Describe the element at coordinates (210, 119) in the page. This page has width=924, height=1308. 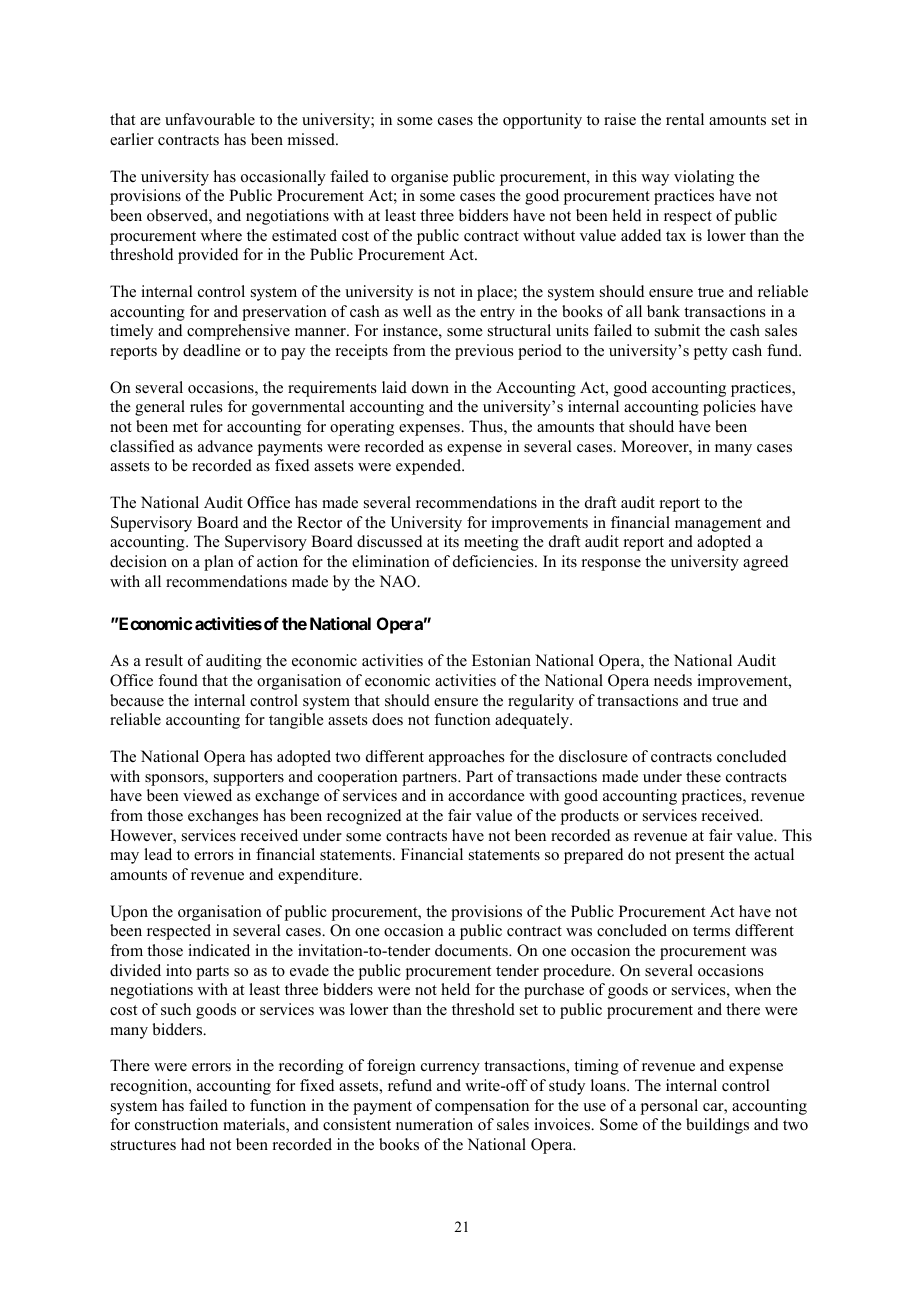
I see `unfavourable` at that location.
